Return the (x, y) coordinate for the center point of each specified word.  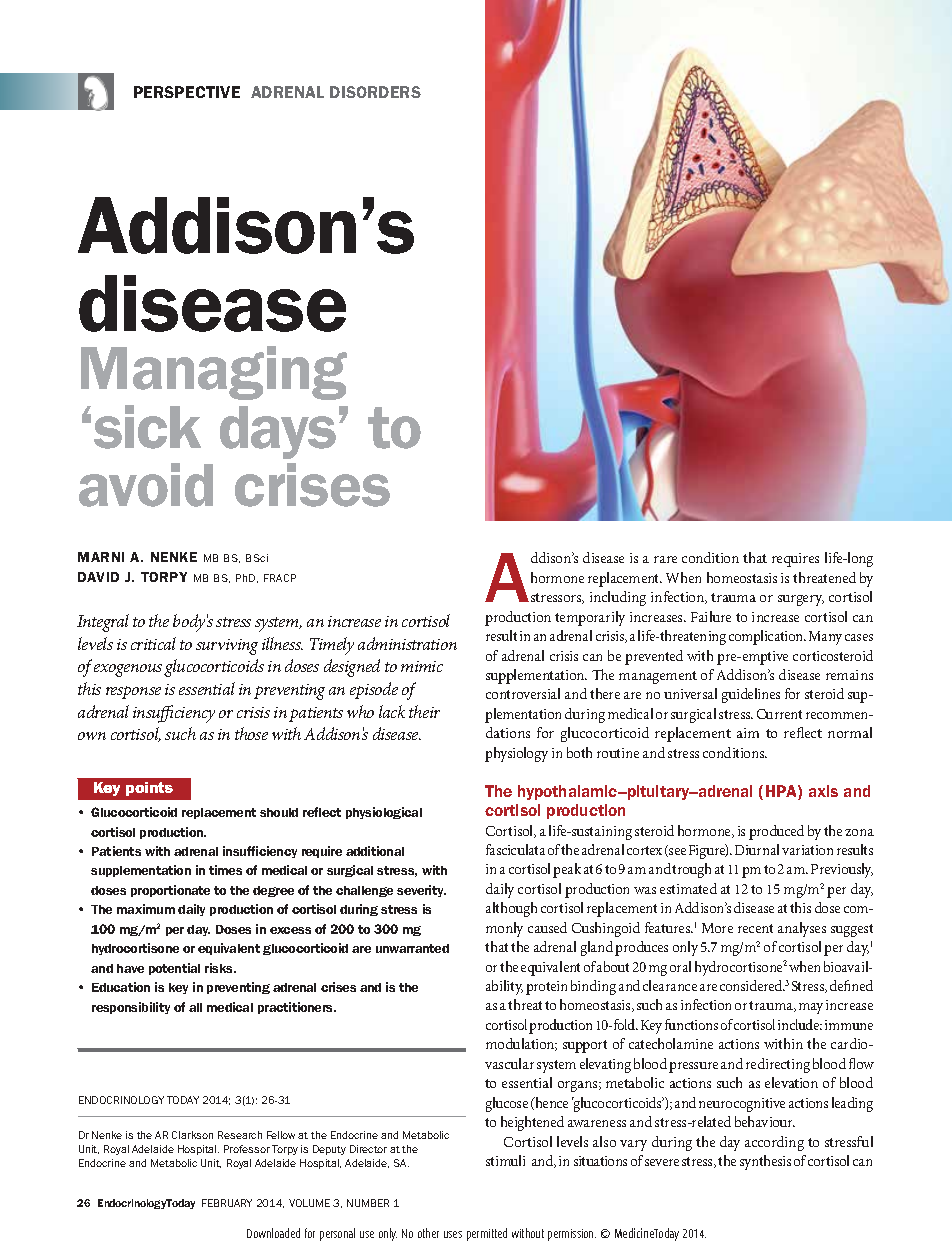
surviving (227, 647)
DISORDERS (375, 92)
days (278, 432)
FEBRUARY (227, 1203)
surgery (801, 600)
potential (174, 969)
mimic (422, 666)
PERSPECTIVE (187, 92)
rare (665, 559)
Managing (214, 373)
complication (767, 637)
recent (755, 928)
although (511, 909)
